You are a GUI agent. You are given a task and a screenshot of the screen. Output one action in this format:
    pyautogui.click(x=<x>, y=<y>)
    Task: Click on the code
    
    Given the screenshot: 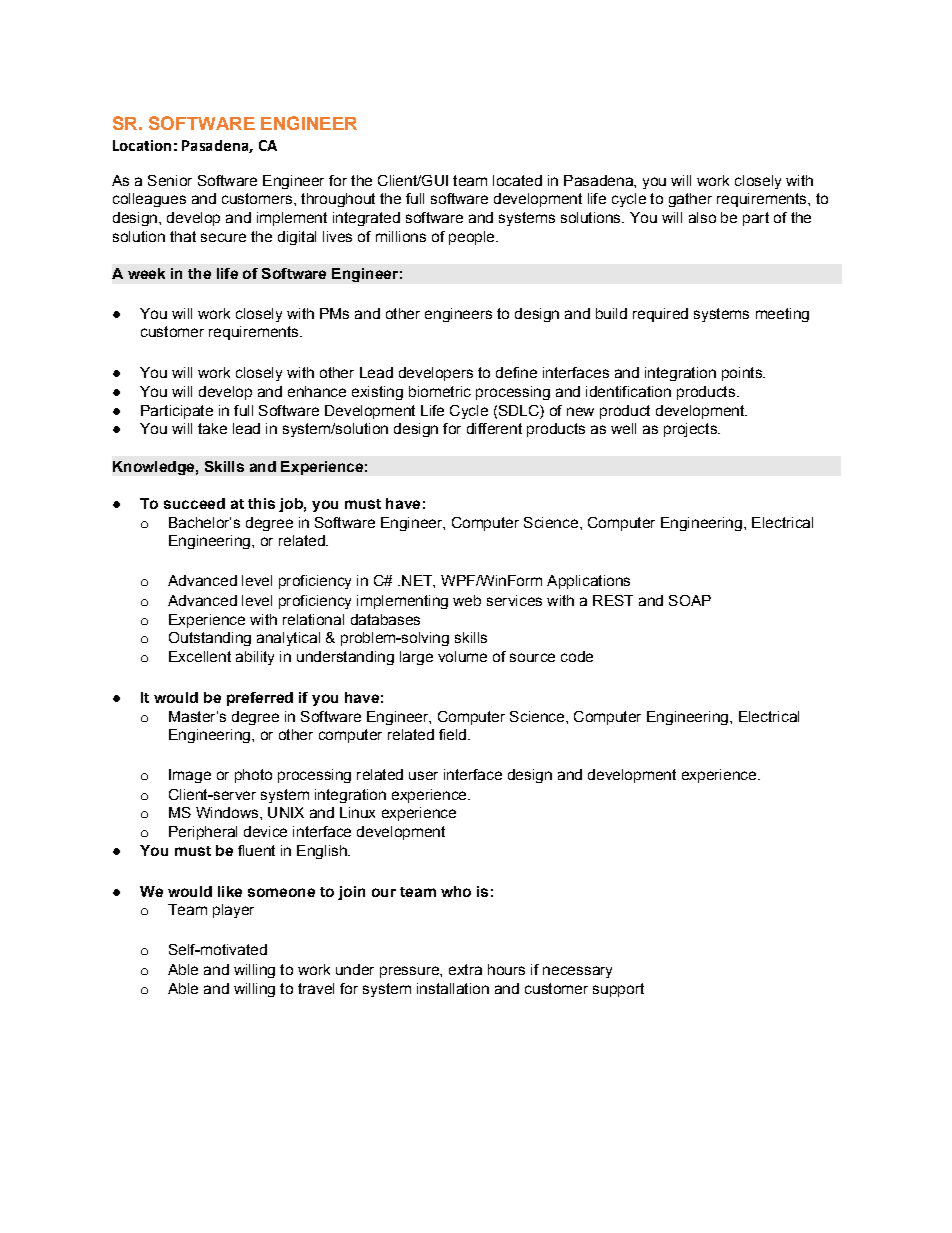 What is the action you would take?
    pyautogui.click(x=577, y=656)
